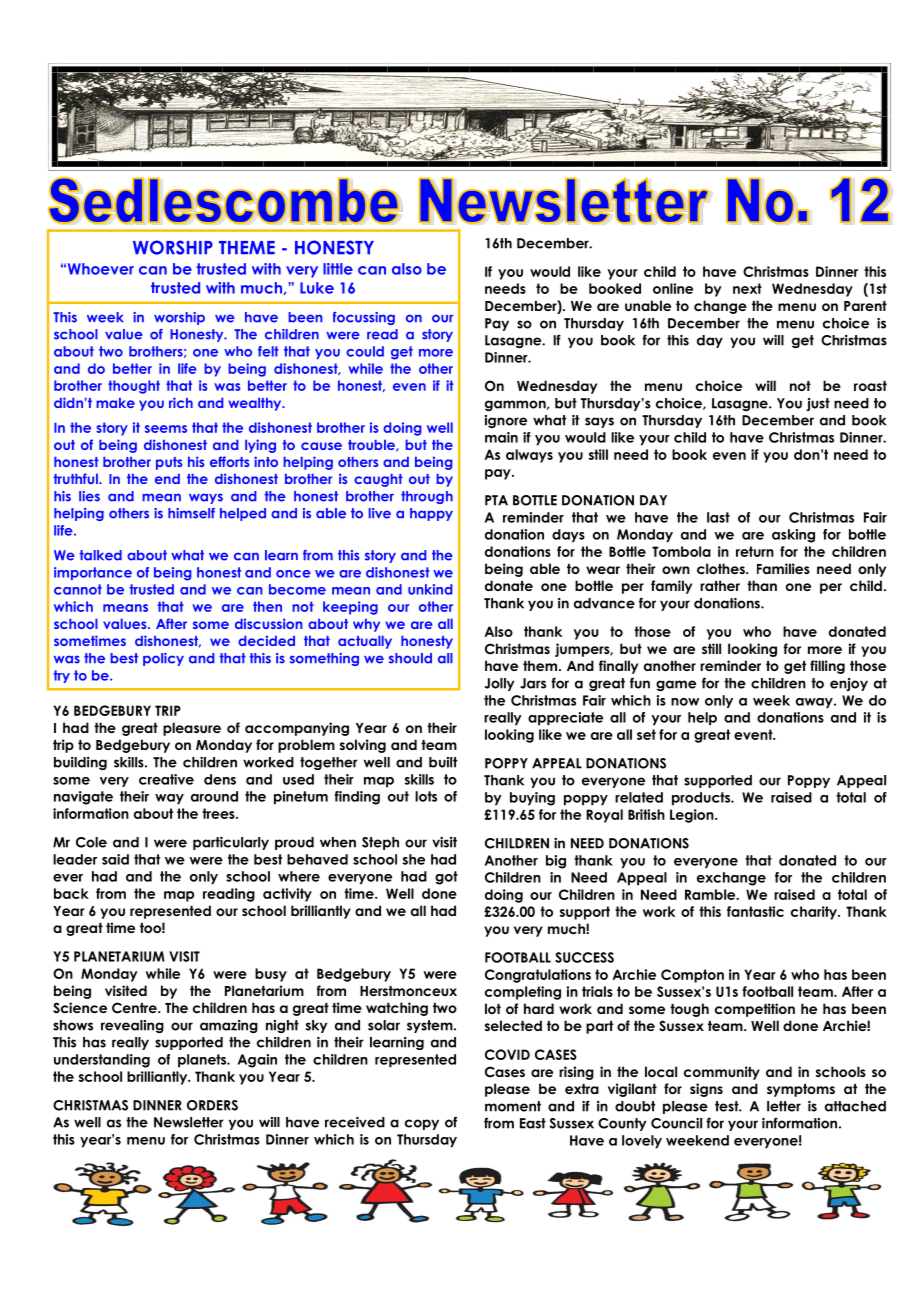  I want to click on felt, so click(268, 351).
